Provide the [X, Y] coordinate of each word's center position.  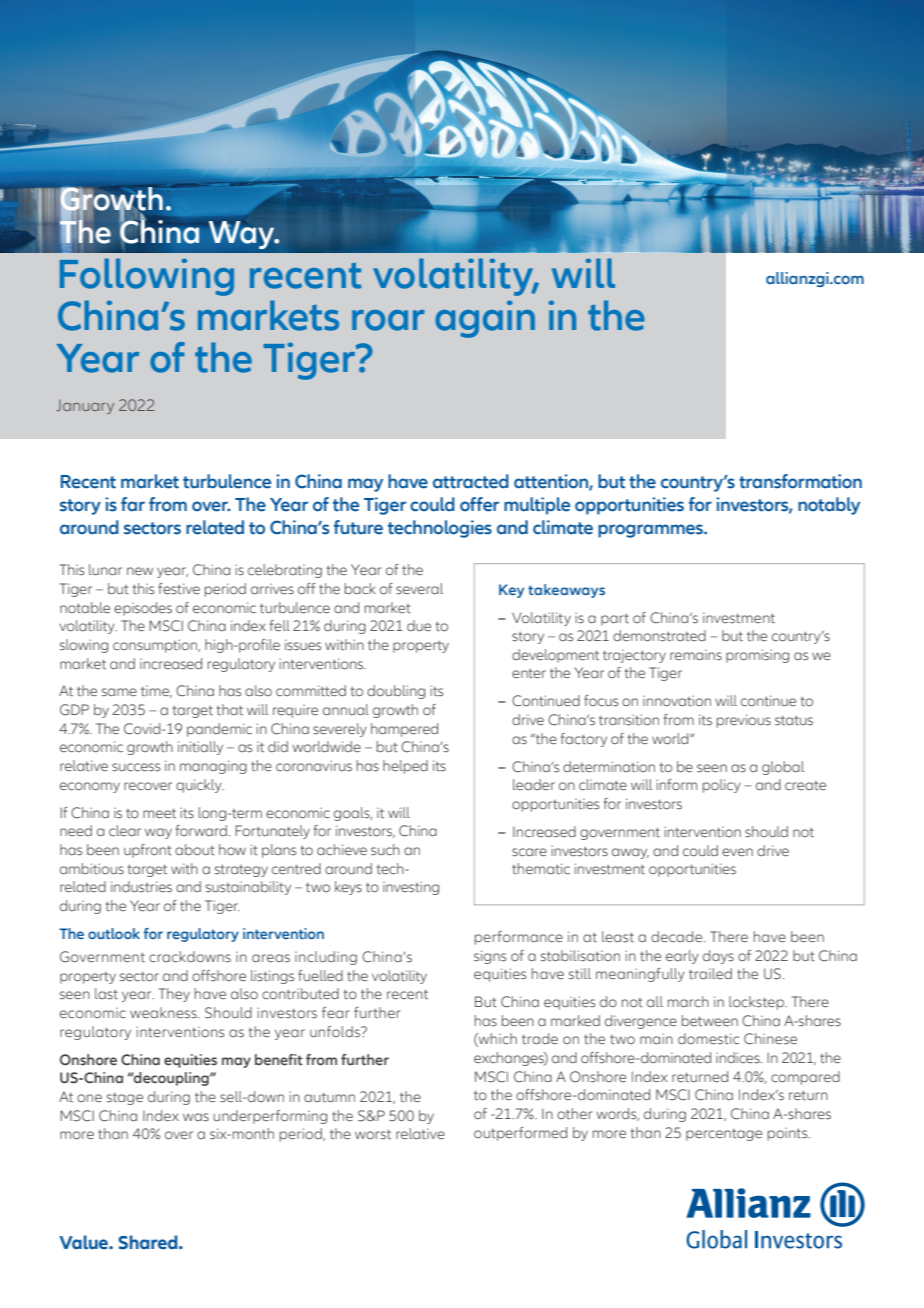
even [737, 852]
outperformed [520, 1134]
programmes [651, 531]
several [419, 589]
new [140, 571]
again [485, 319]
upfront [148, 851]
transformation [800, 481]
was [196, 1117]
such [385, 850]
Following [147, 277]
